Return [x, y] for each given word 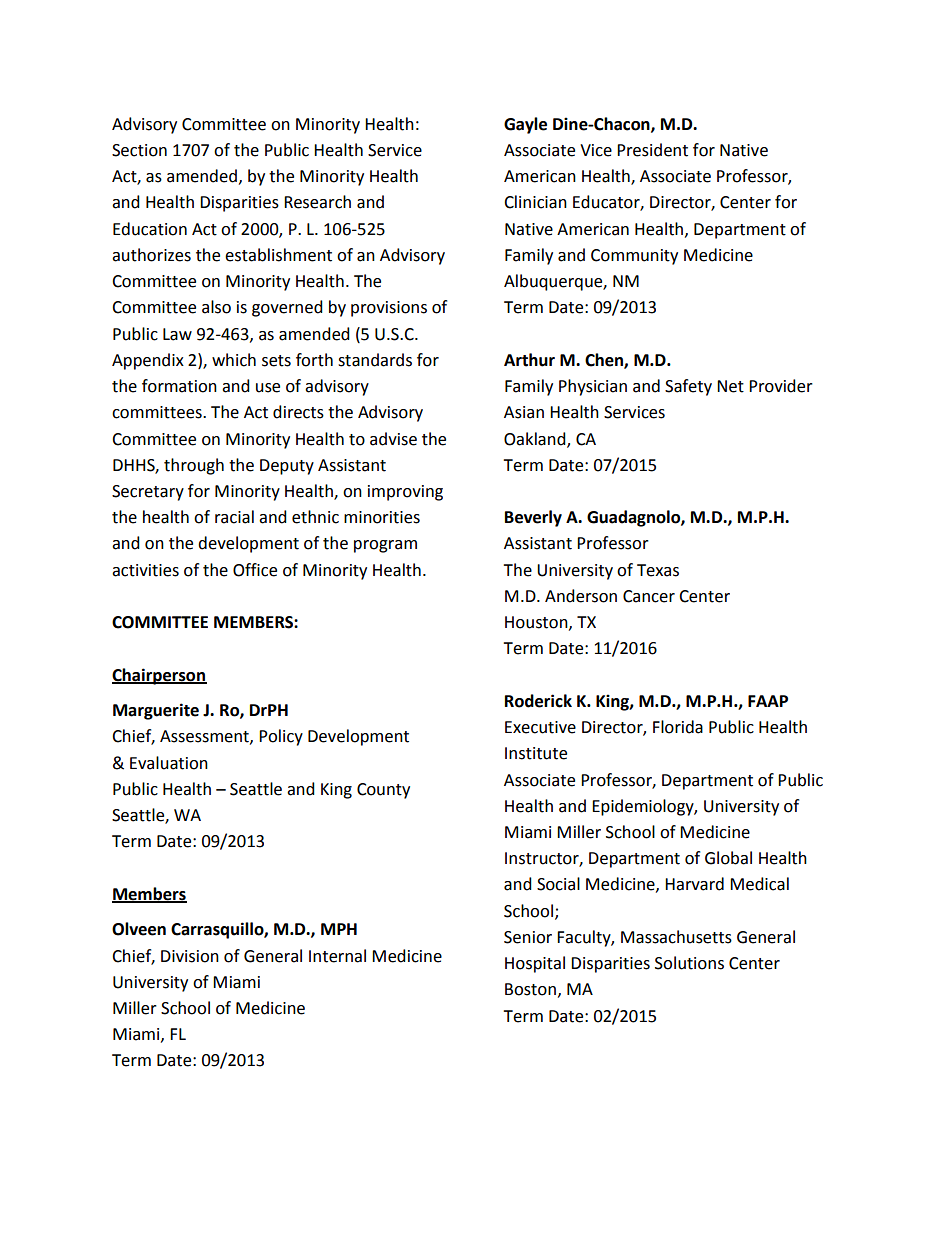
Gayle [525, 125]
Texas [658, 570]
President [652, 150]
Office [255, 570]
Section [139, 150]
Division [190, 956]
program [385, 546]
